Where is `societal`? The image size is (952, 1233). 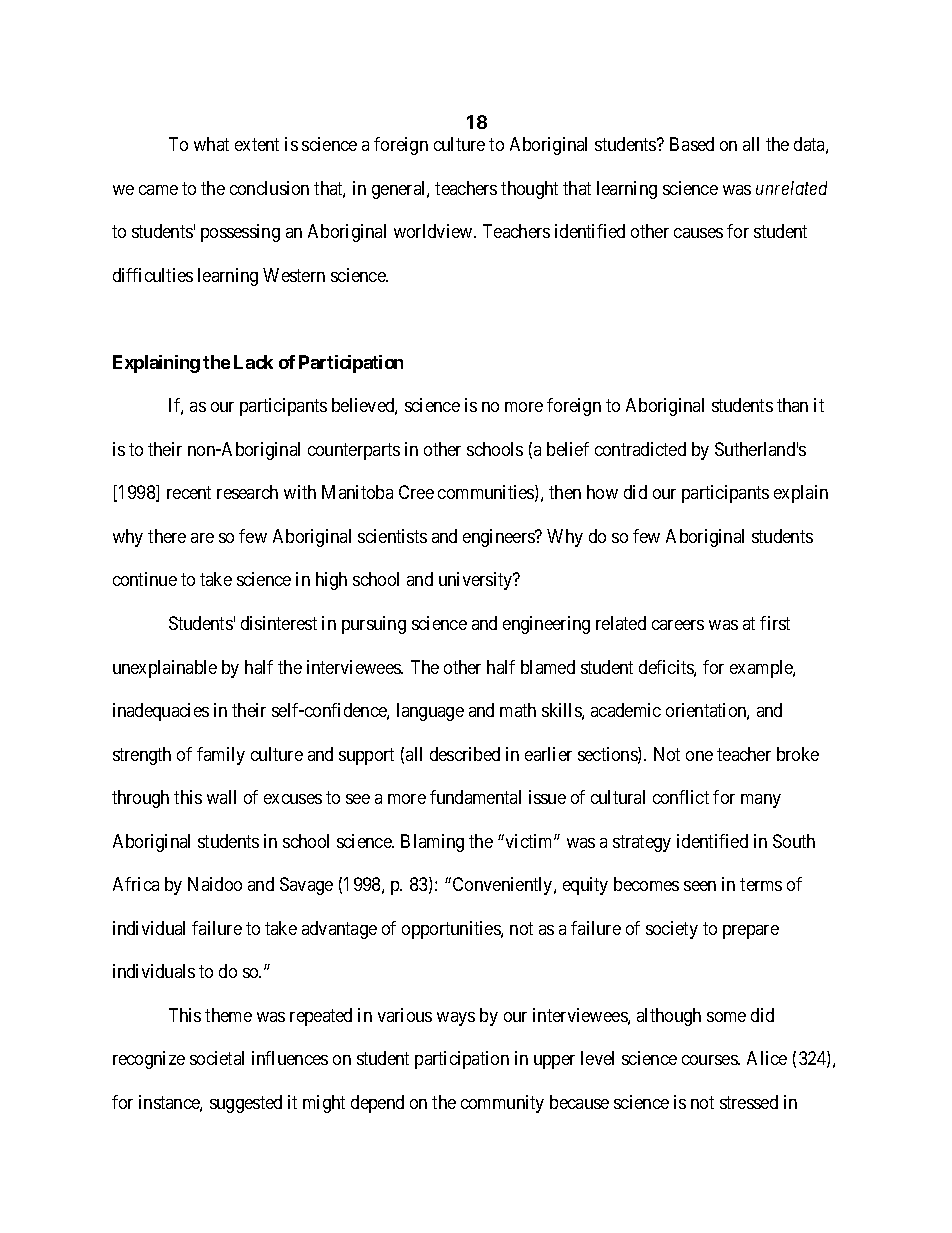 societal is located at coordinates (217, 1058).
